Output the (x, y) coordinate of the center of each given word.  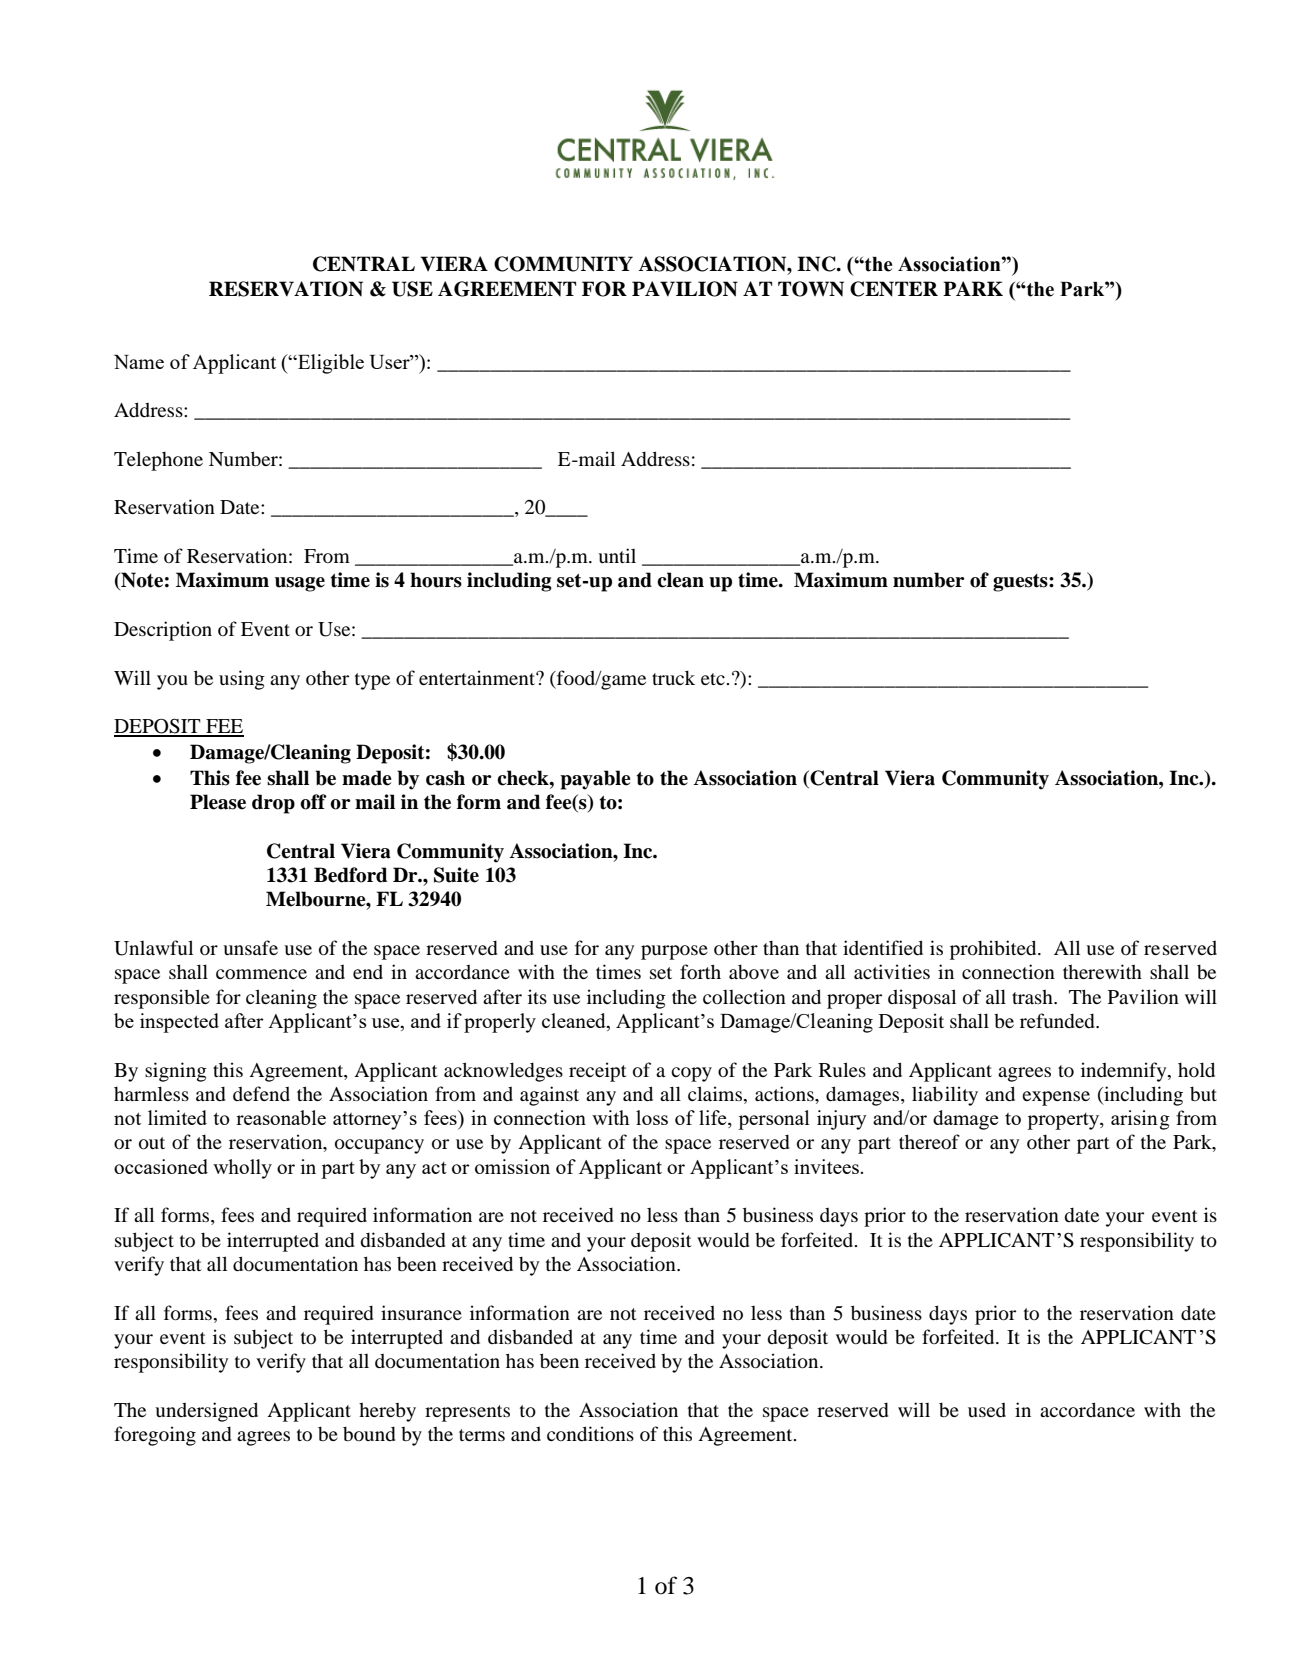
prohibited (994, 950)
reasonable (281, 1117)
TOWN (811, 289)
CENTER (894, 289)
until (617, 555)
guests (1021, 583)
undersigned (206, 1412)
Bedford (351, 875)
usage (300, 584)
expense (1056, 1098)
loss (652, 1117)
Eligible (330, 364)
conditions (590, 1433)
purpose (674, 952)
